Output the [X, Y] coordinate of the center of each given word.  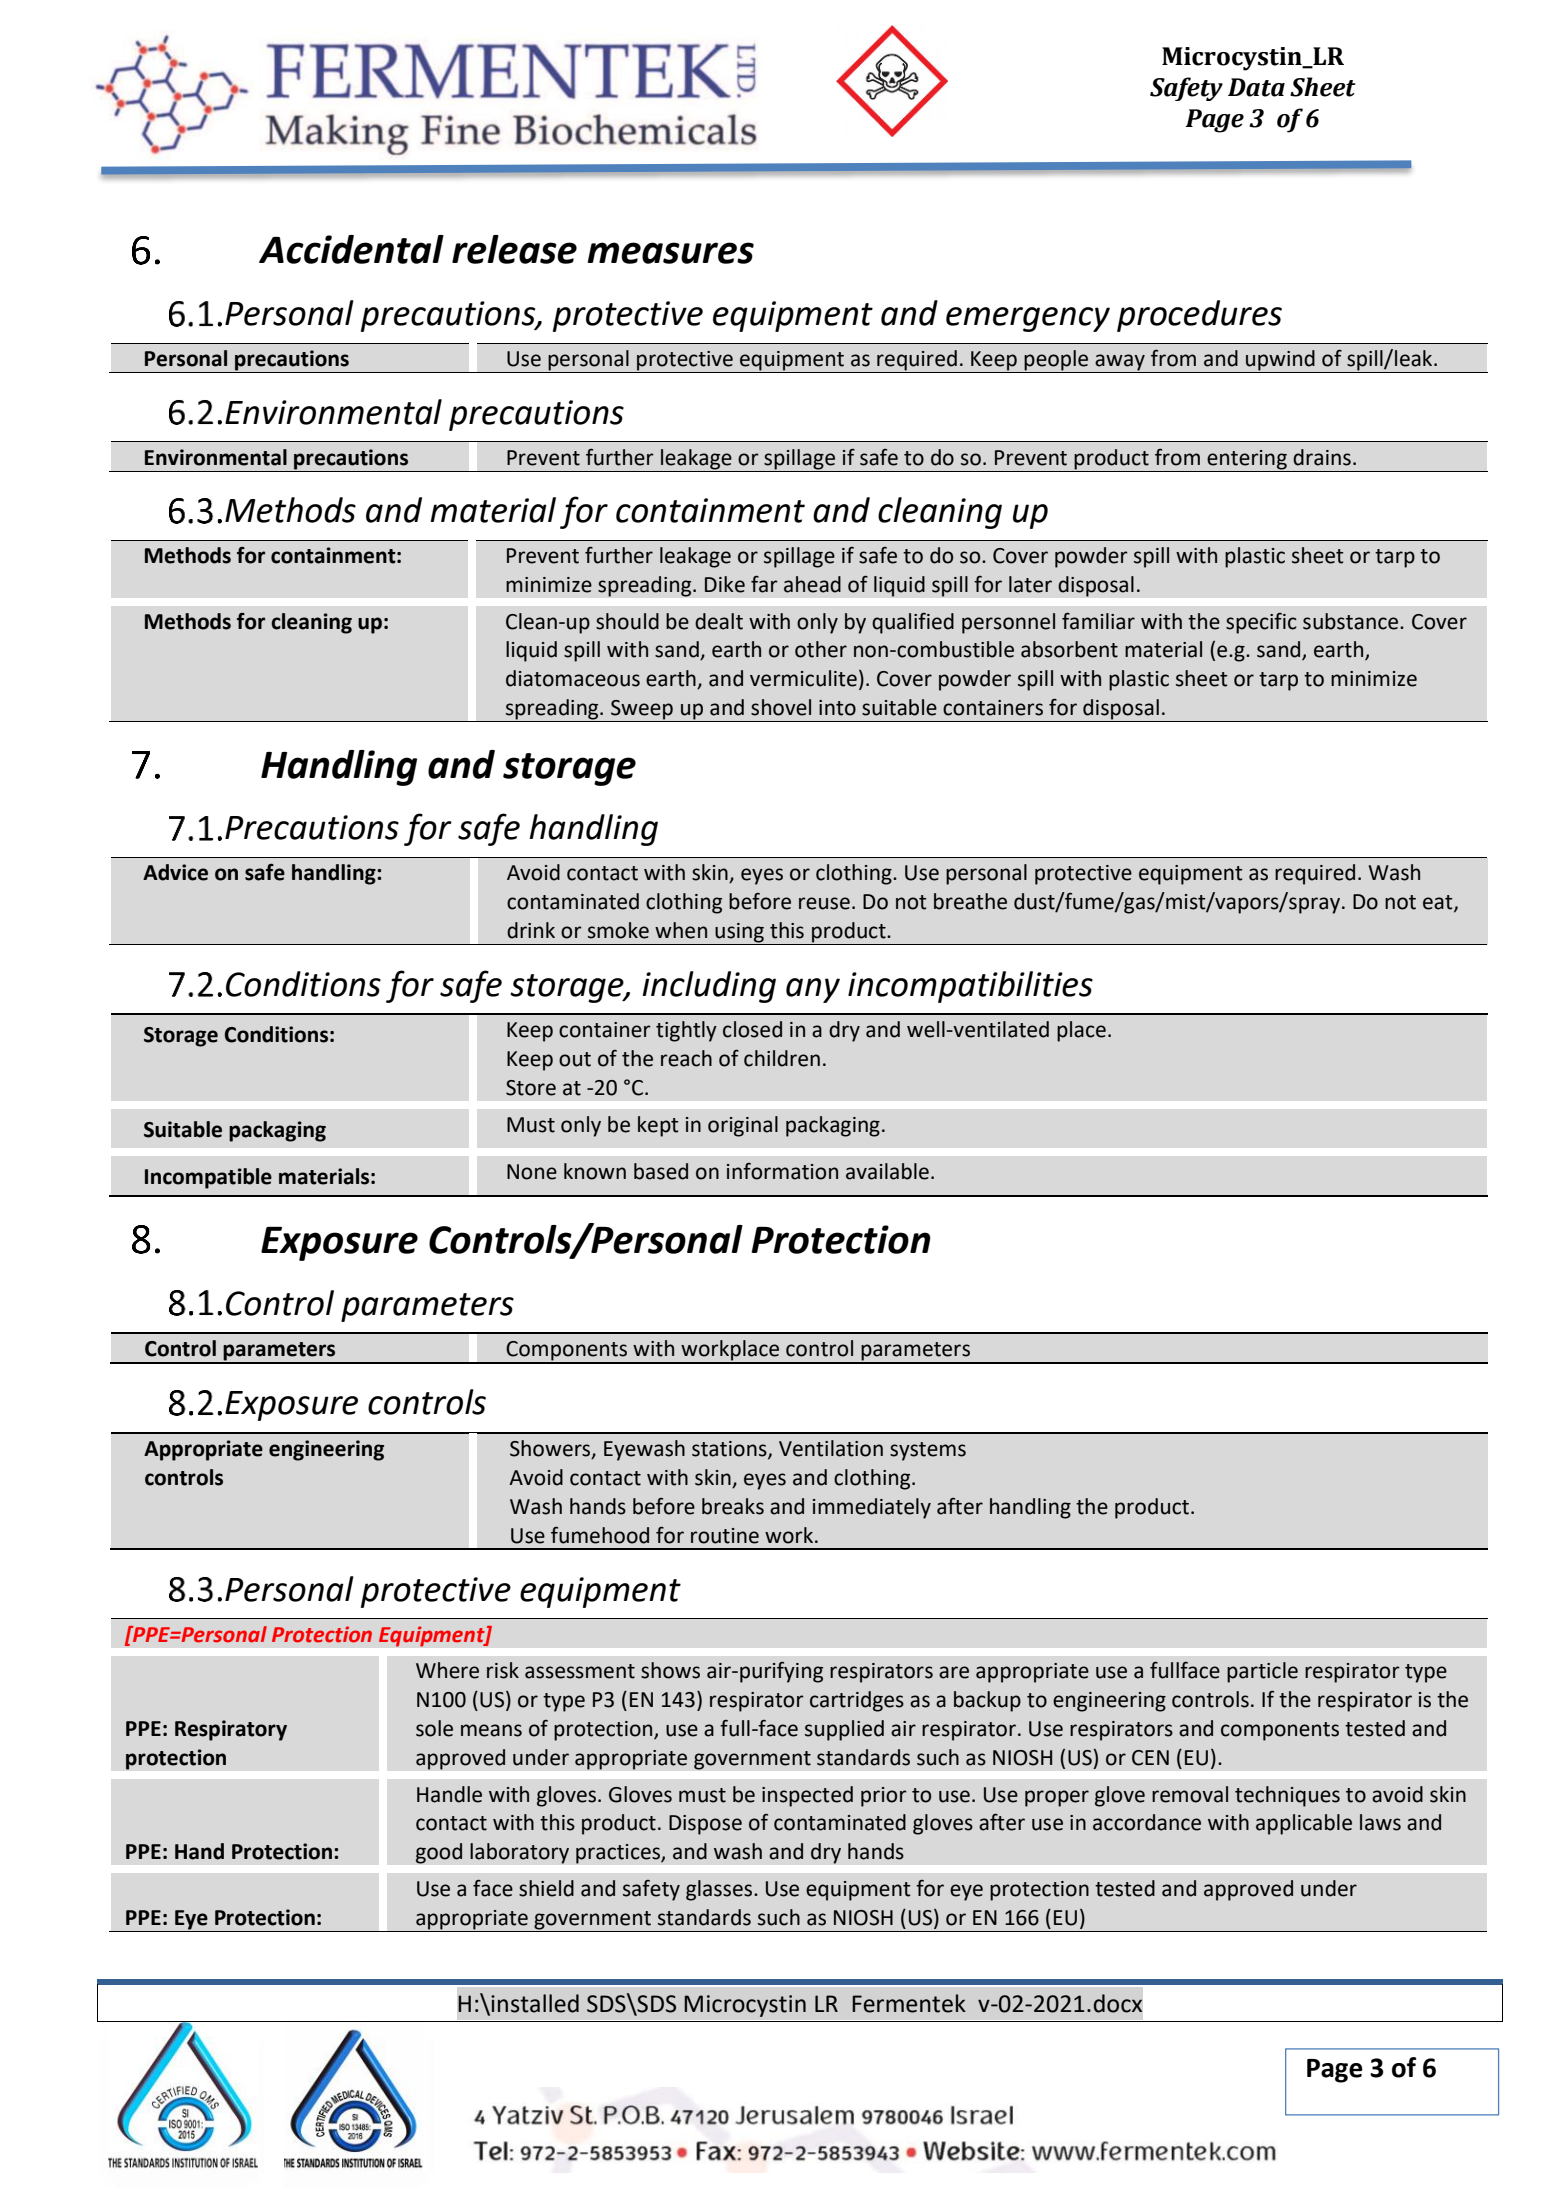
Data [1256, 87]
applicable [1304, 1824]
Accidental [351, 249]
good [439, 1853]
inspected [807, 1796]
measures [671, 253]
